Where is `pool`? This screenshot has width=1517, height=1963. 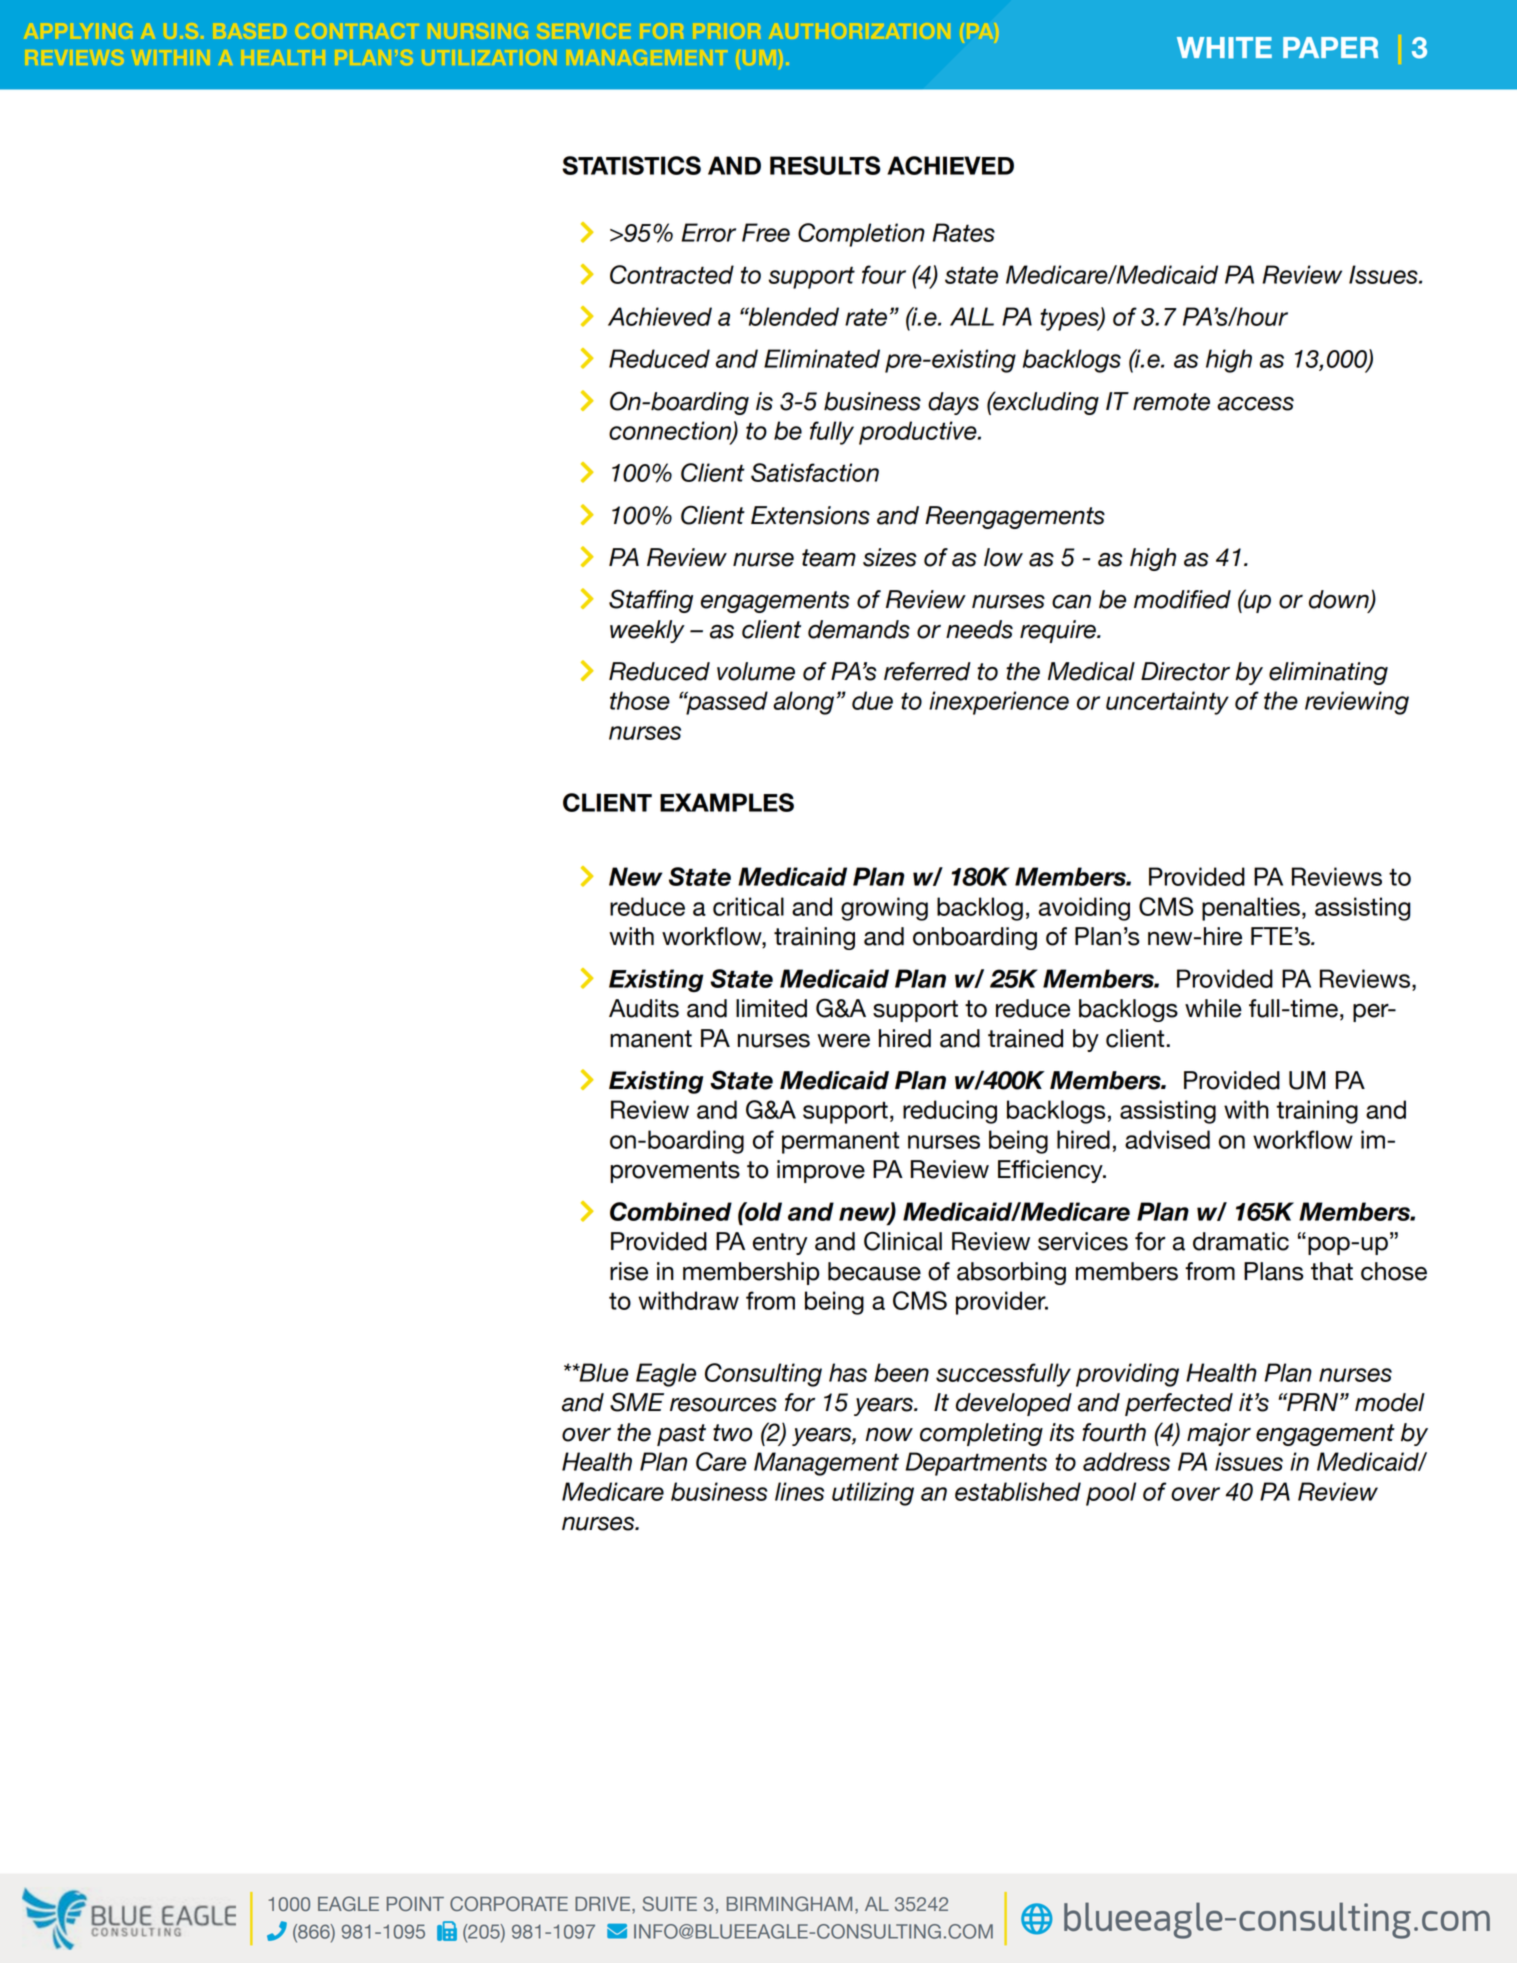 pool is located at coordinates (1111, 1494).
